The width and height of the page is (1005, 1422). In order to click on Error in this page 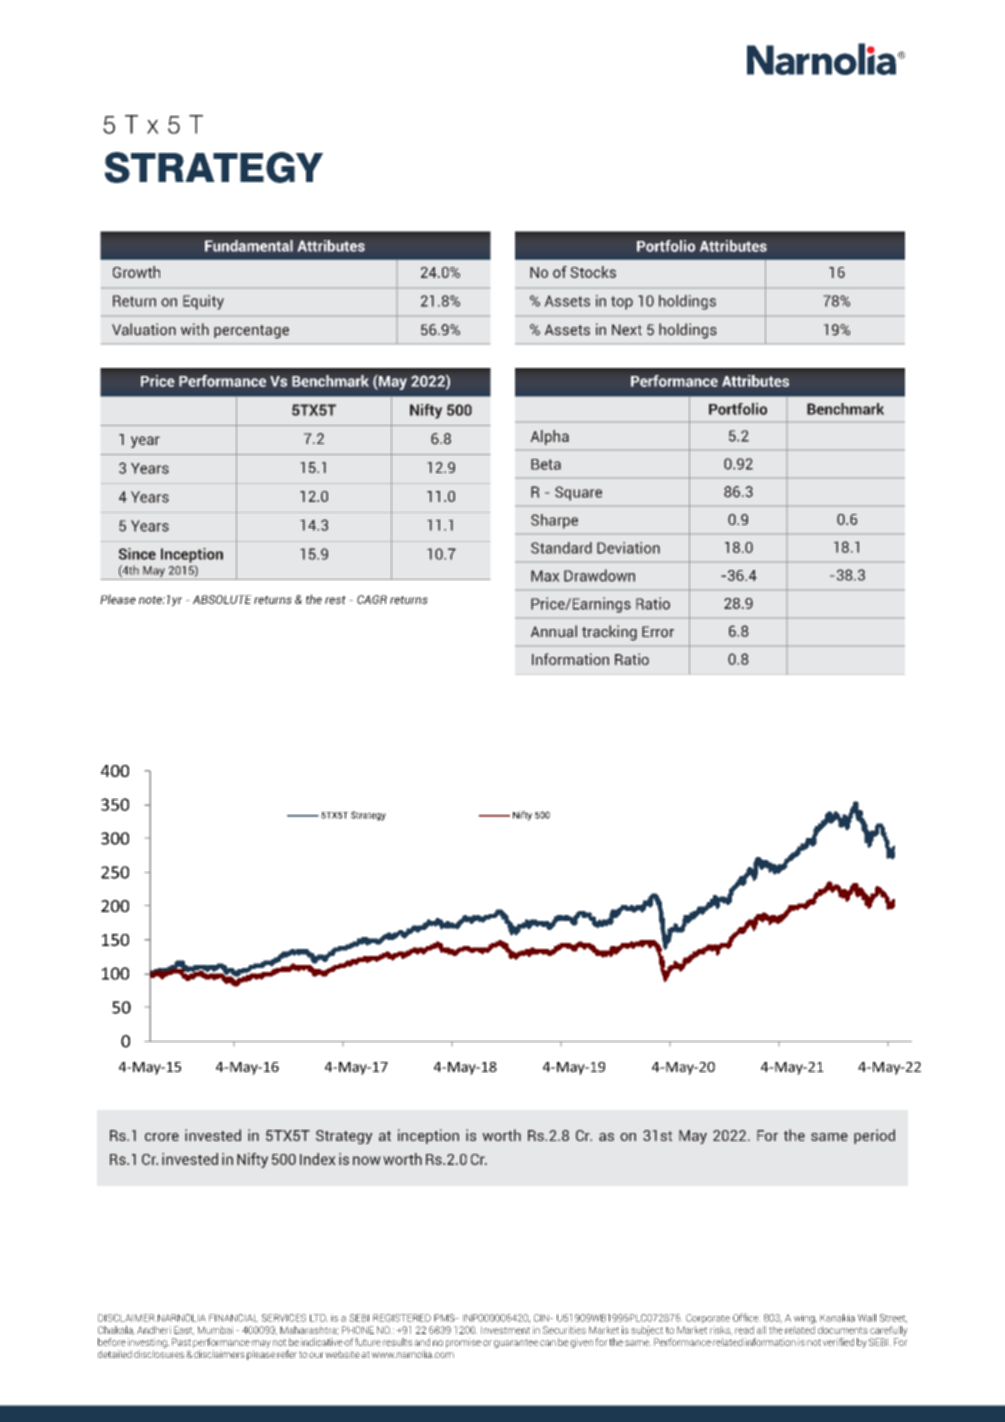, I will do `click(658, 632)`.
